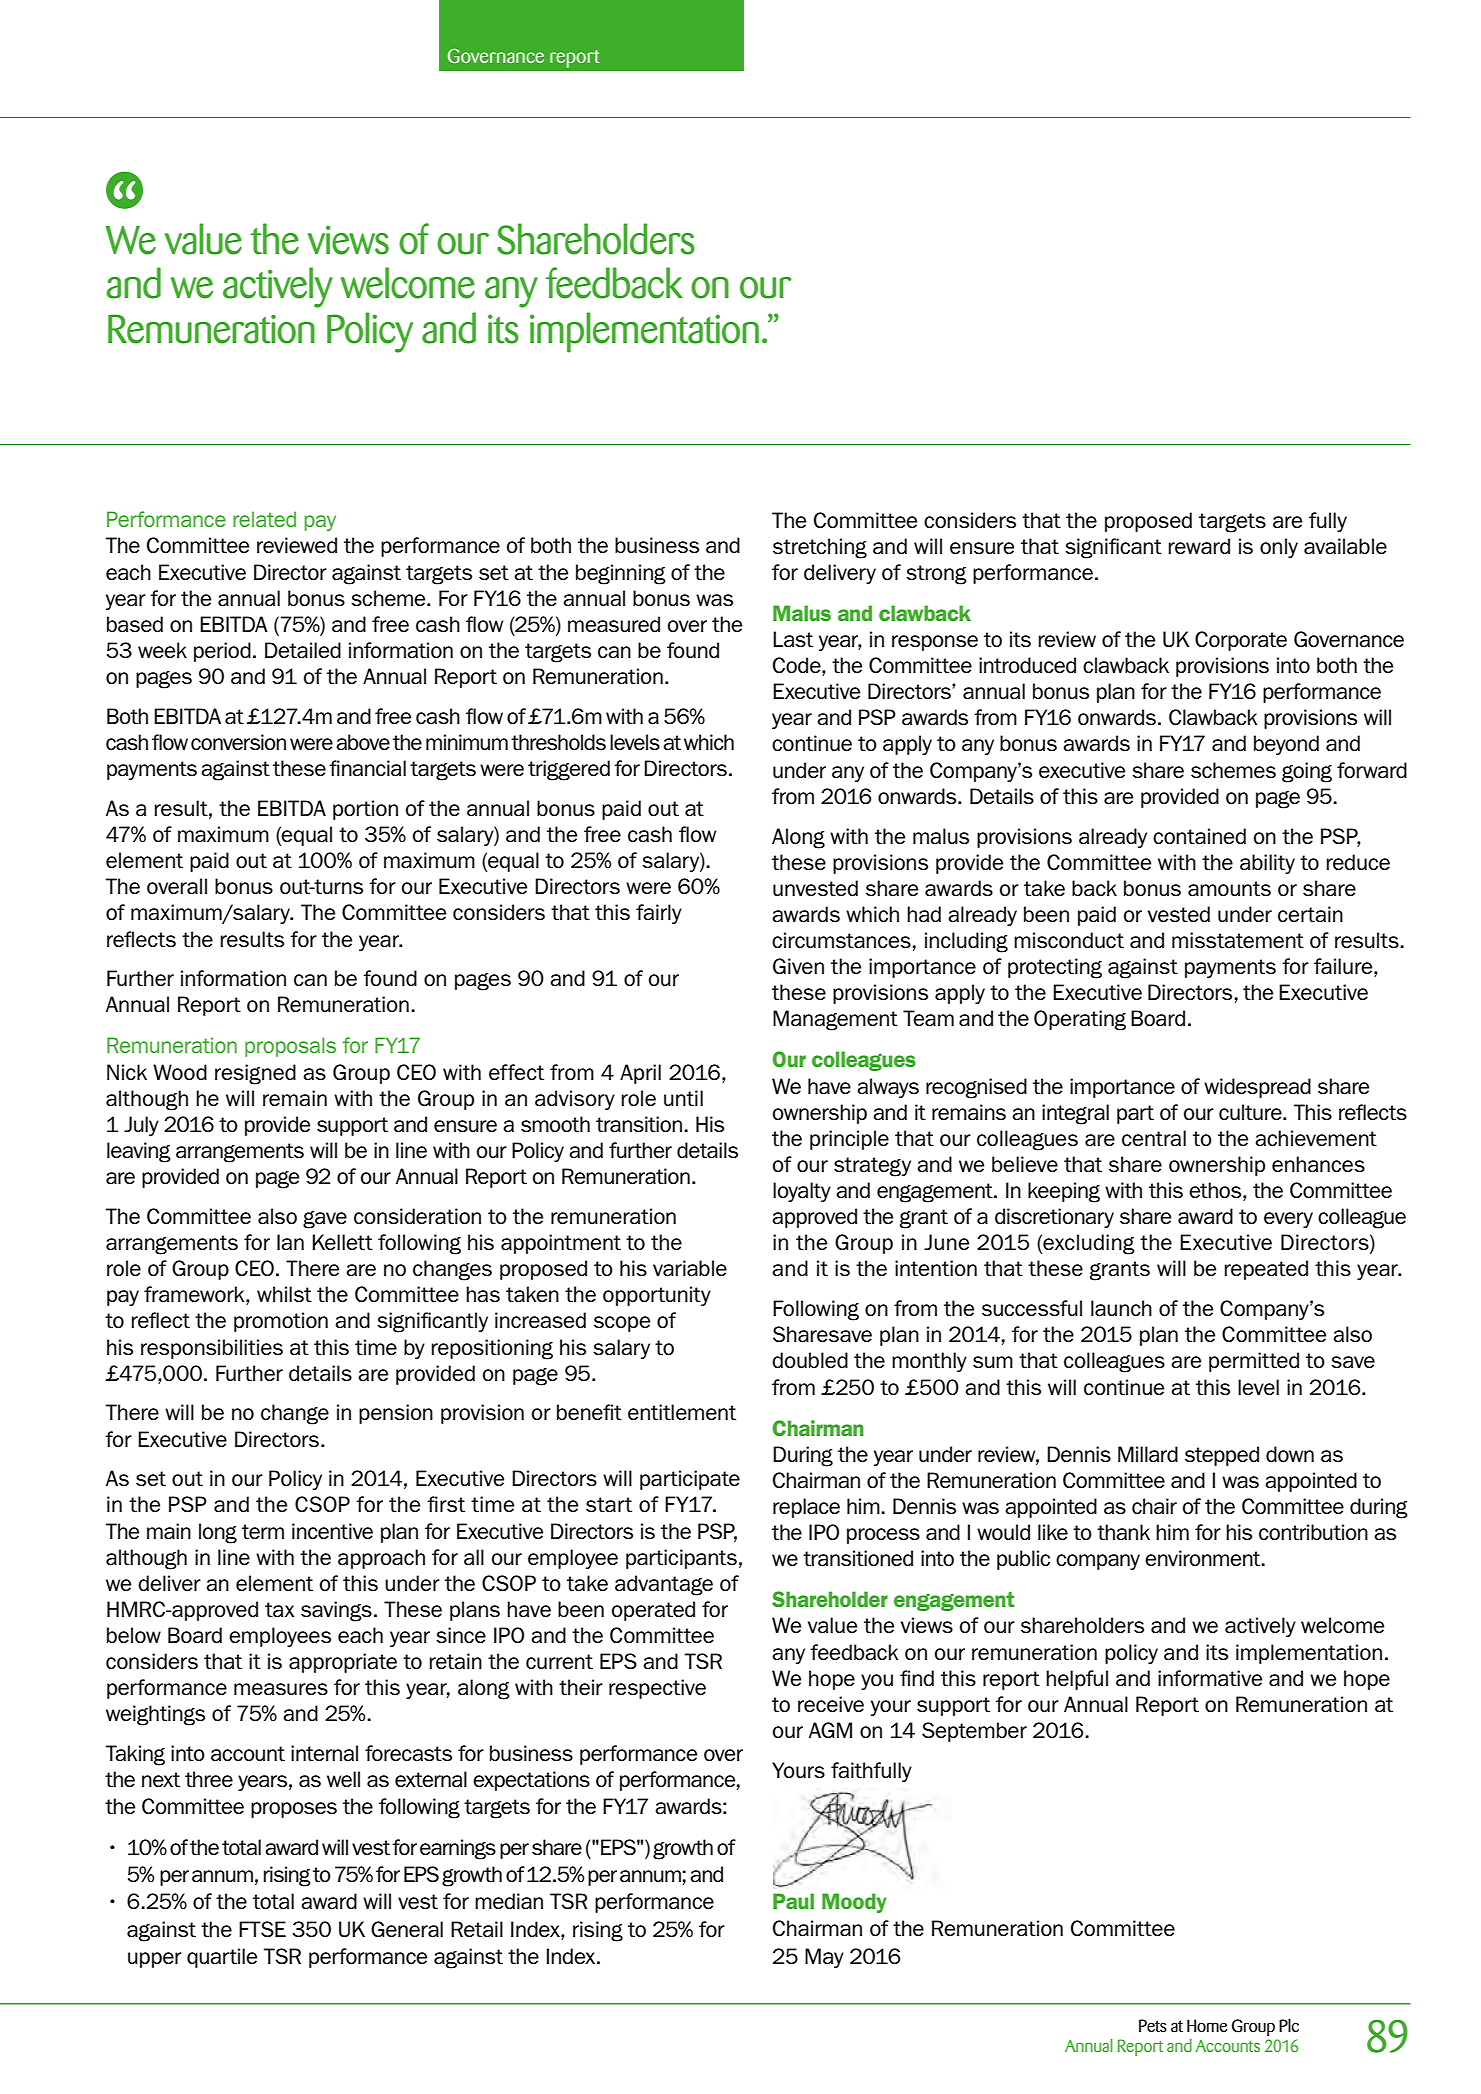 Image resolution: width=1481 pixels, height=2094 pixels. Describe the element at coordinates (820, 548) in the page. I see `stretching` at that location.
